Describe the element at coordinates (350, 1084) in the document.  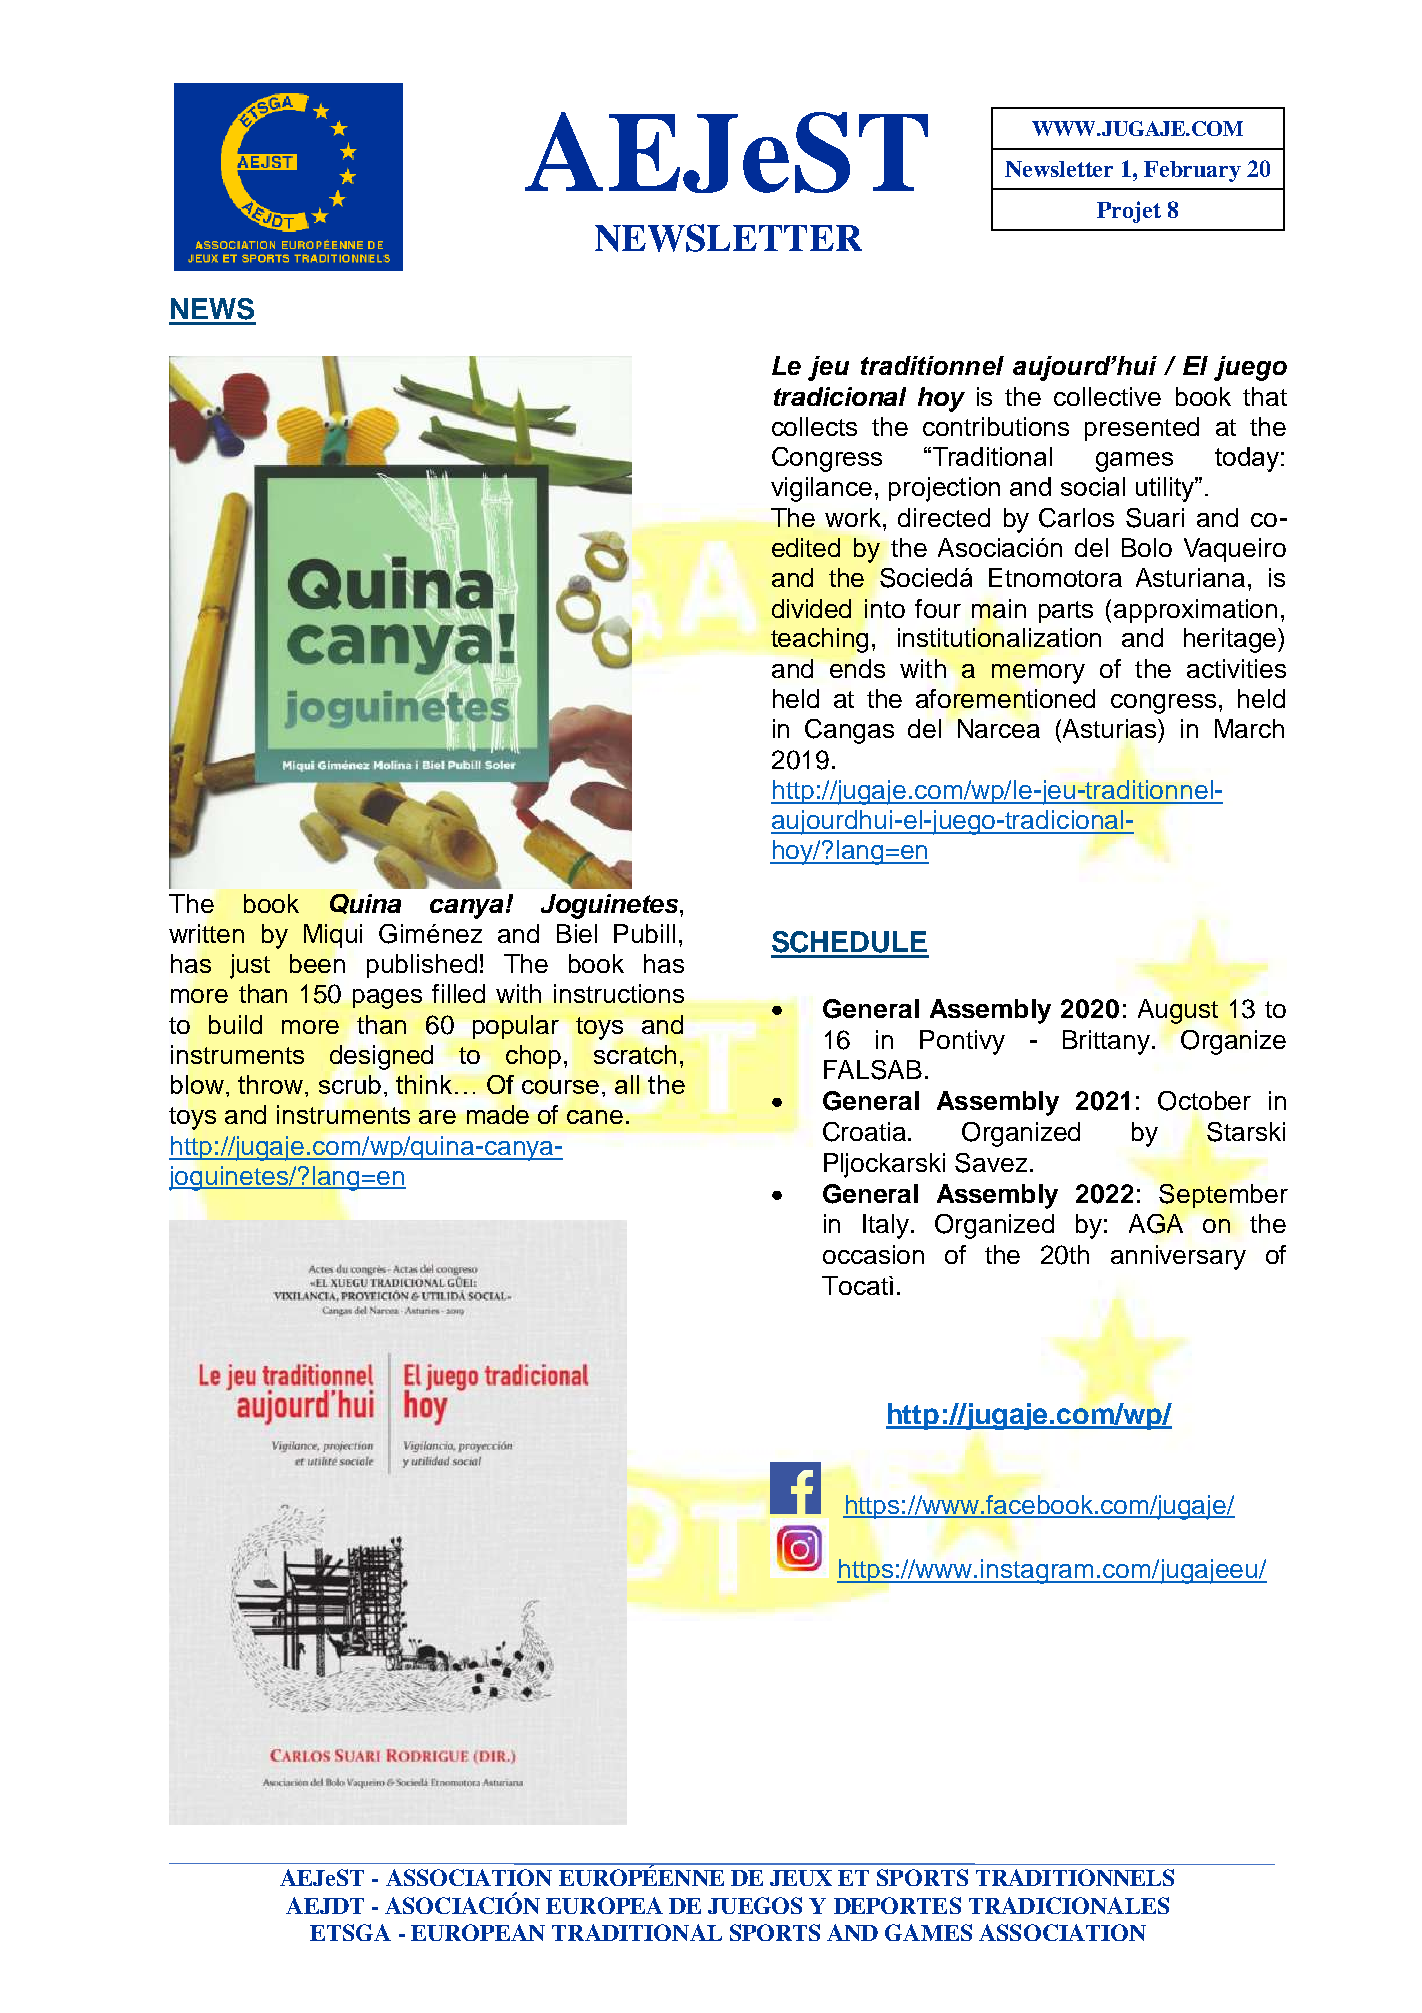
I see `scrub` at that location.
